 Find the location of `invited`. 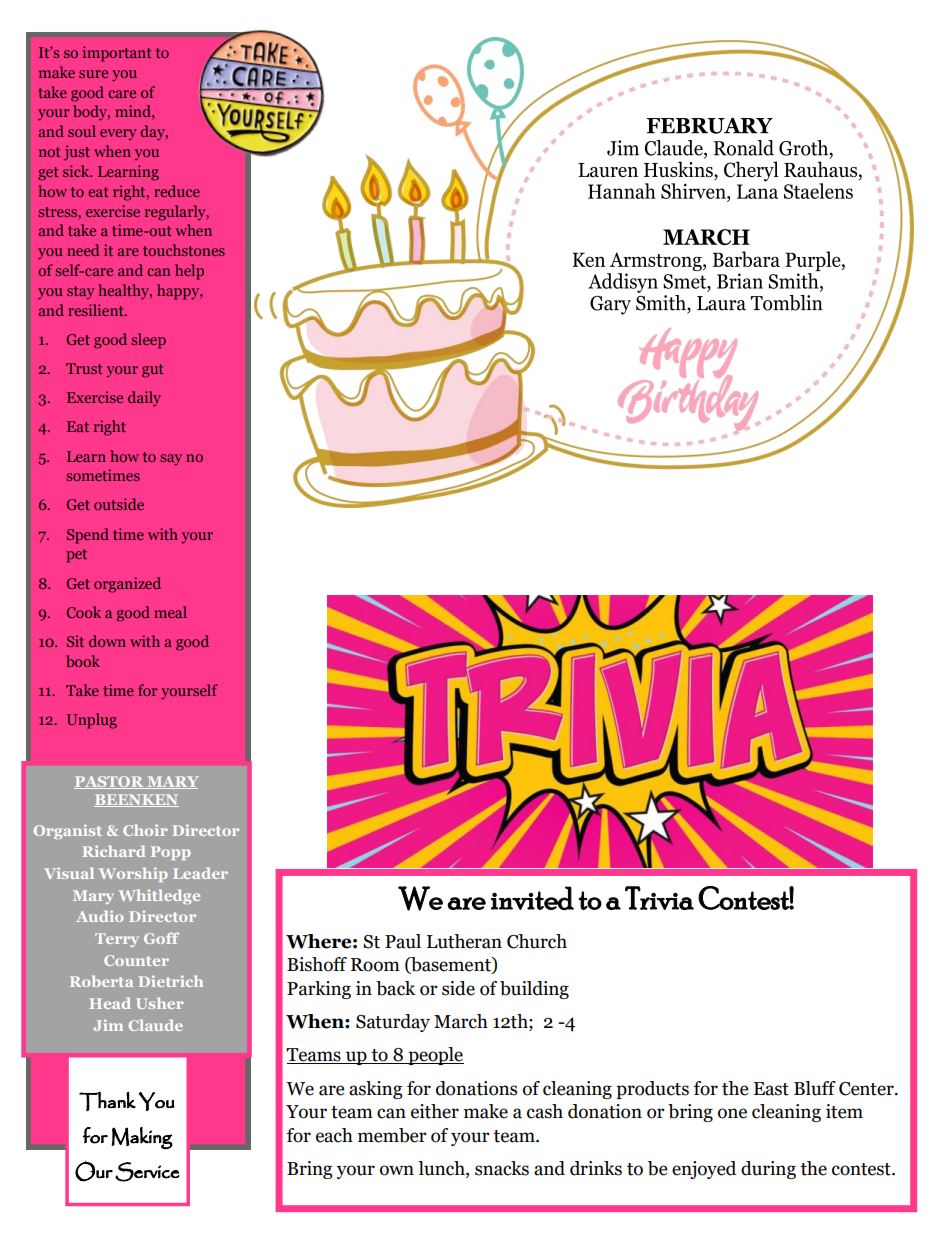

invited is located at coordinates (532, 898).
